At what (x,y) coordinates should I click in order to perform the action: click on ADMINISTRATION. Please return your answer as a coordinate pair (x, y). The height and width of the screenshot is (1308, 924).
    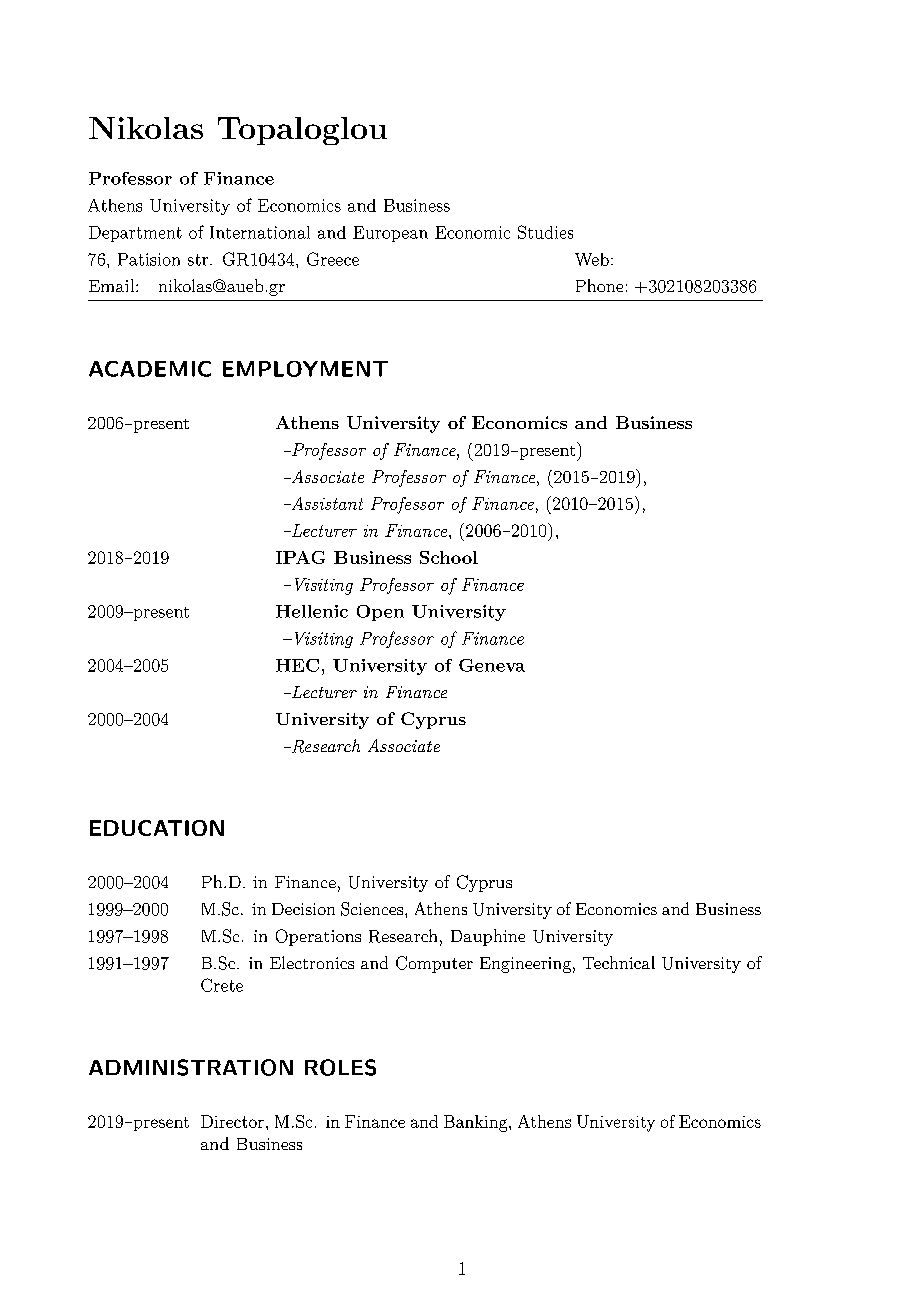
    Looking at the image, I should click on (191, 1067).
